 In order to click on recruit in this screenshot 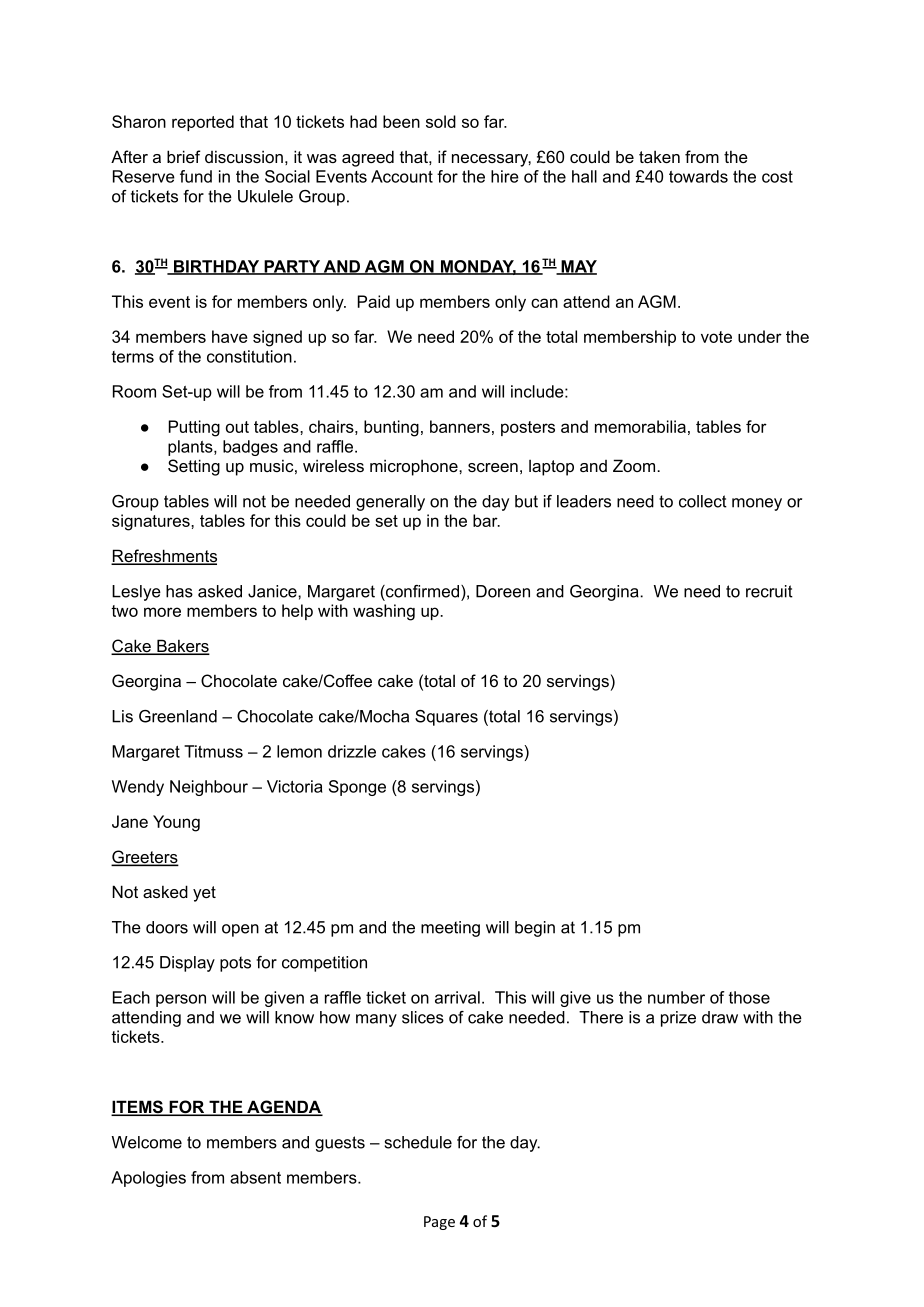, I will do `click(769, 591)`.
